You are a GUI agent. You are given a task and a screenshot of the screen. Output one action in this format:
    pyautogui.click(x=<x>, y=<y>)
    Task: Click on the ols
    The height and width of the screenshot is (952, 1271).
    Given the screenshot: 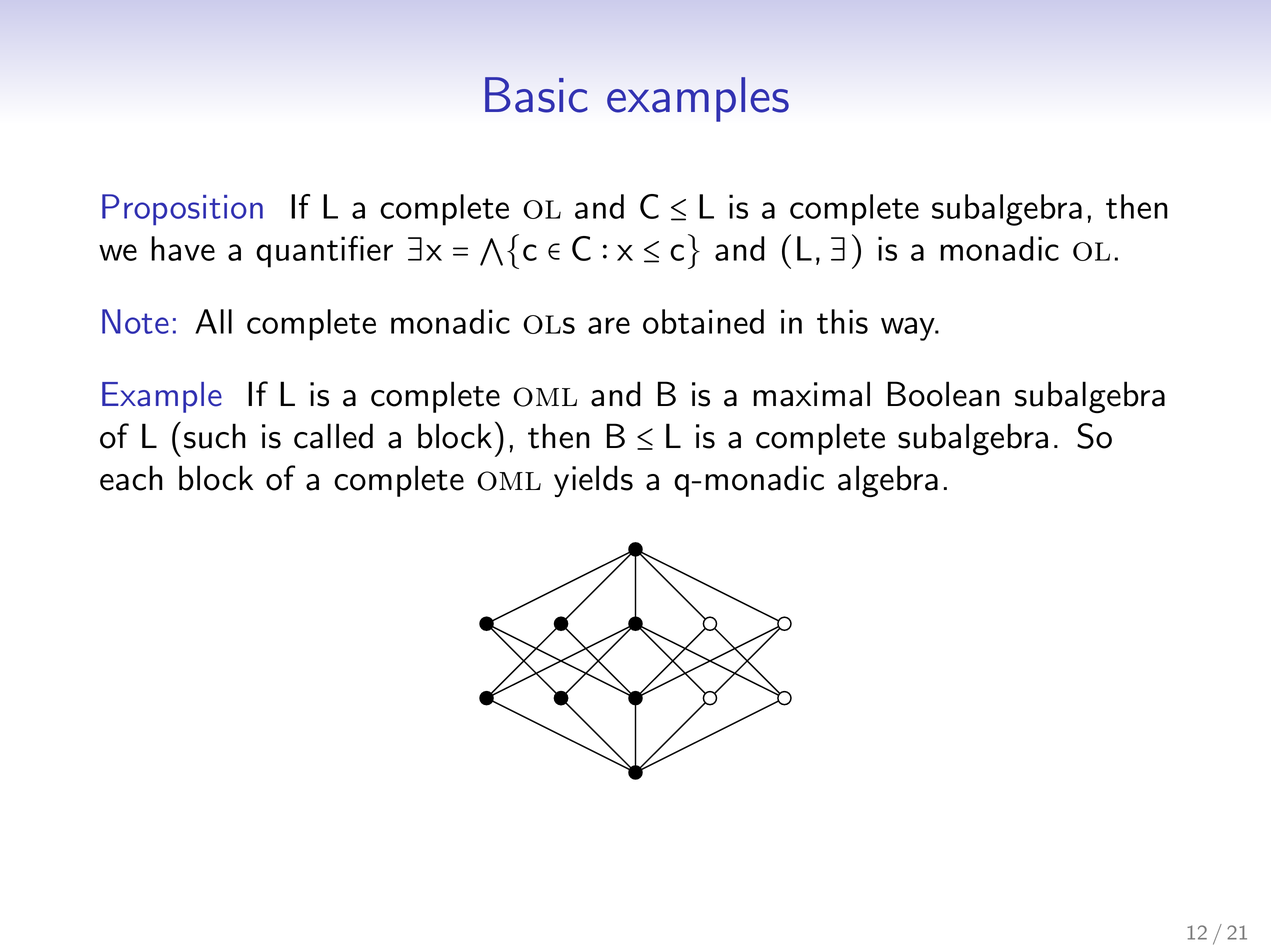 What is the action you would take?
    pyautogui.click(x=549, y=324)
